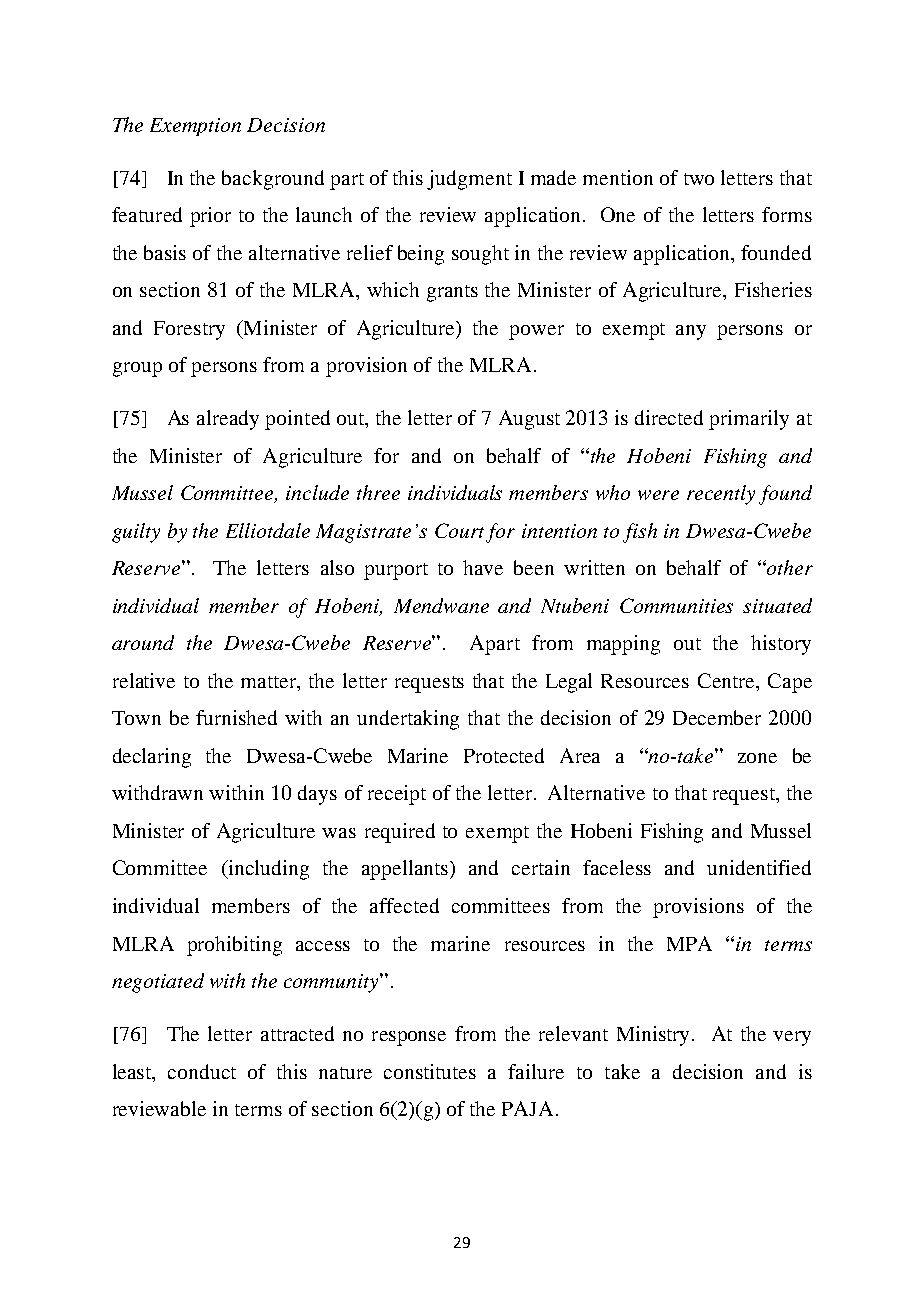 Image resolution: width=924 pixels, height=1308 pixels. Describe the element at coordinates (210, 217) in the document. I see `prior` at that location.
